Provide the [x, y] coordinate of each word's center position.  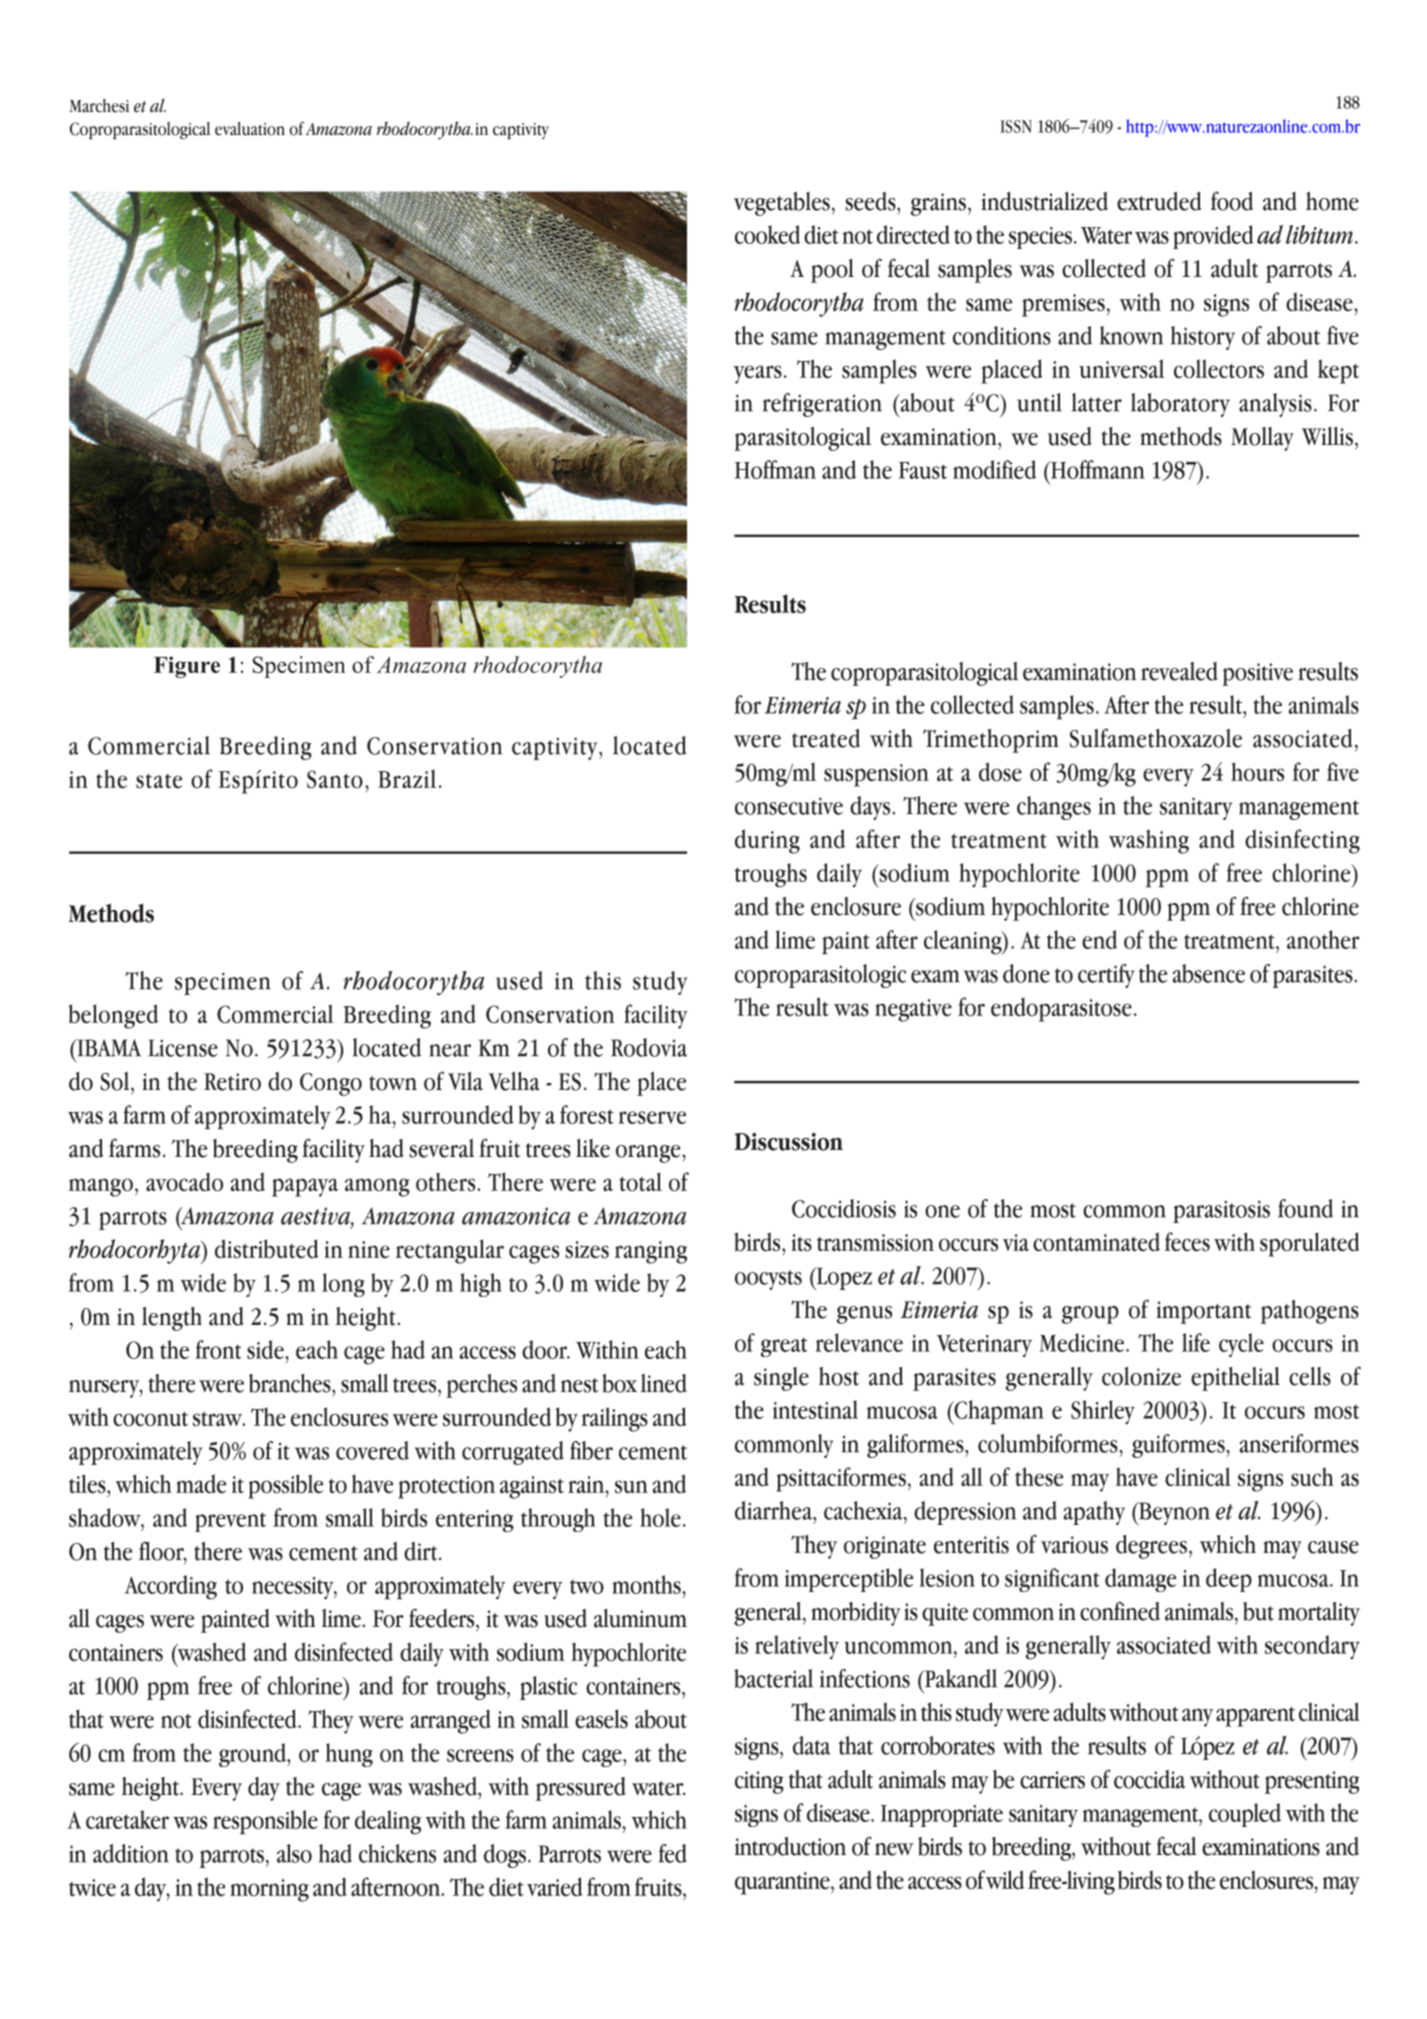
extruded [1159, 201]
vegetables [782, 204]
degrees [1151, 1547]
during [767, 841]
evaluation [250, 129]
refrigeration [822, 405]
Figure [187, 667]
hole [660, 1517]
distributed [267, 1249]
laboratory [1180, 405]
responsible [265, 1822]
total [640, 1181]
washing [1149, 841]
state [159, 781]
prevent [230, 1522]
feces [1187, 1242]
